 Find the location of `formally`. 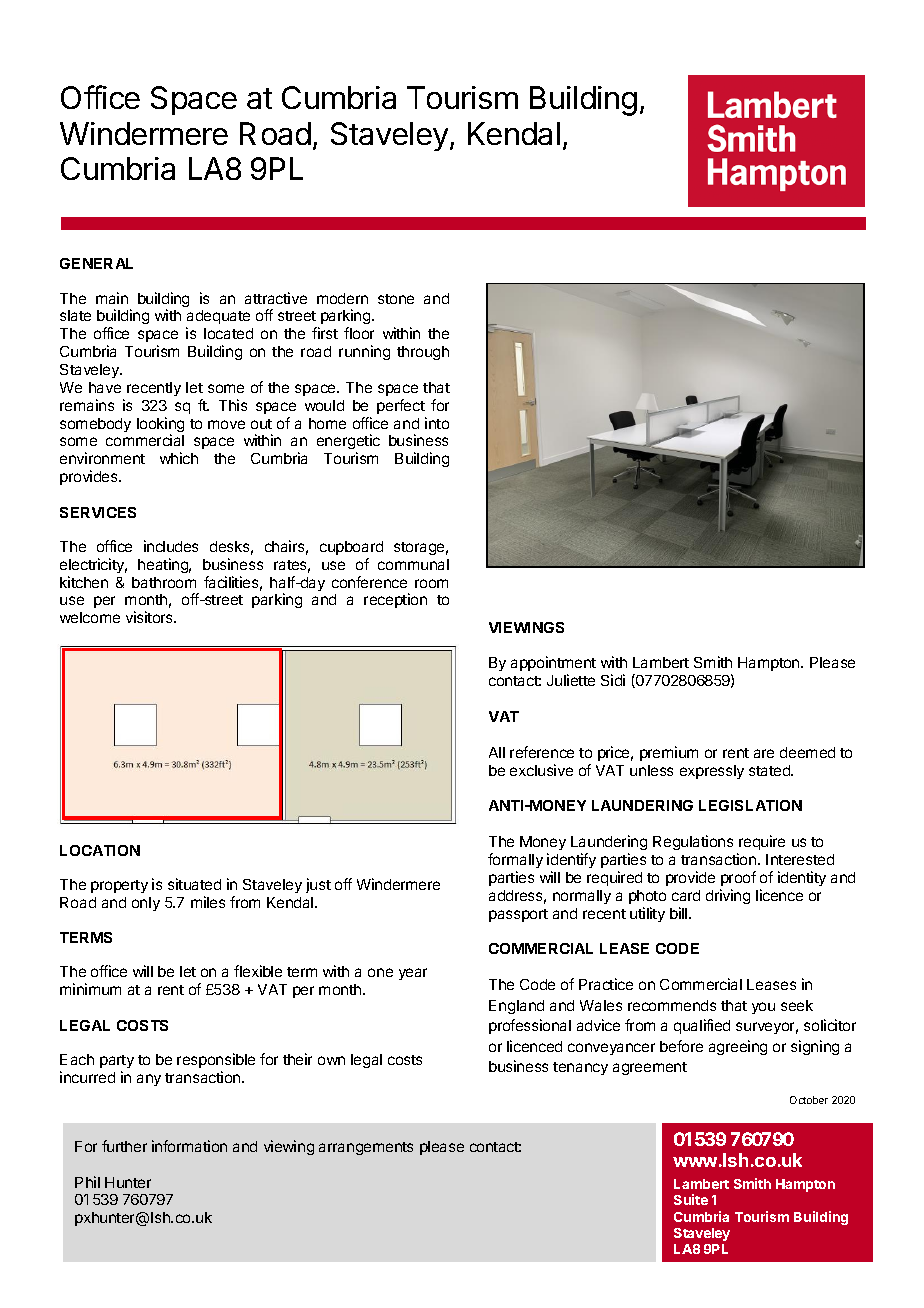

formally is located at coordinates (515, 860).
